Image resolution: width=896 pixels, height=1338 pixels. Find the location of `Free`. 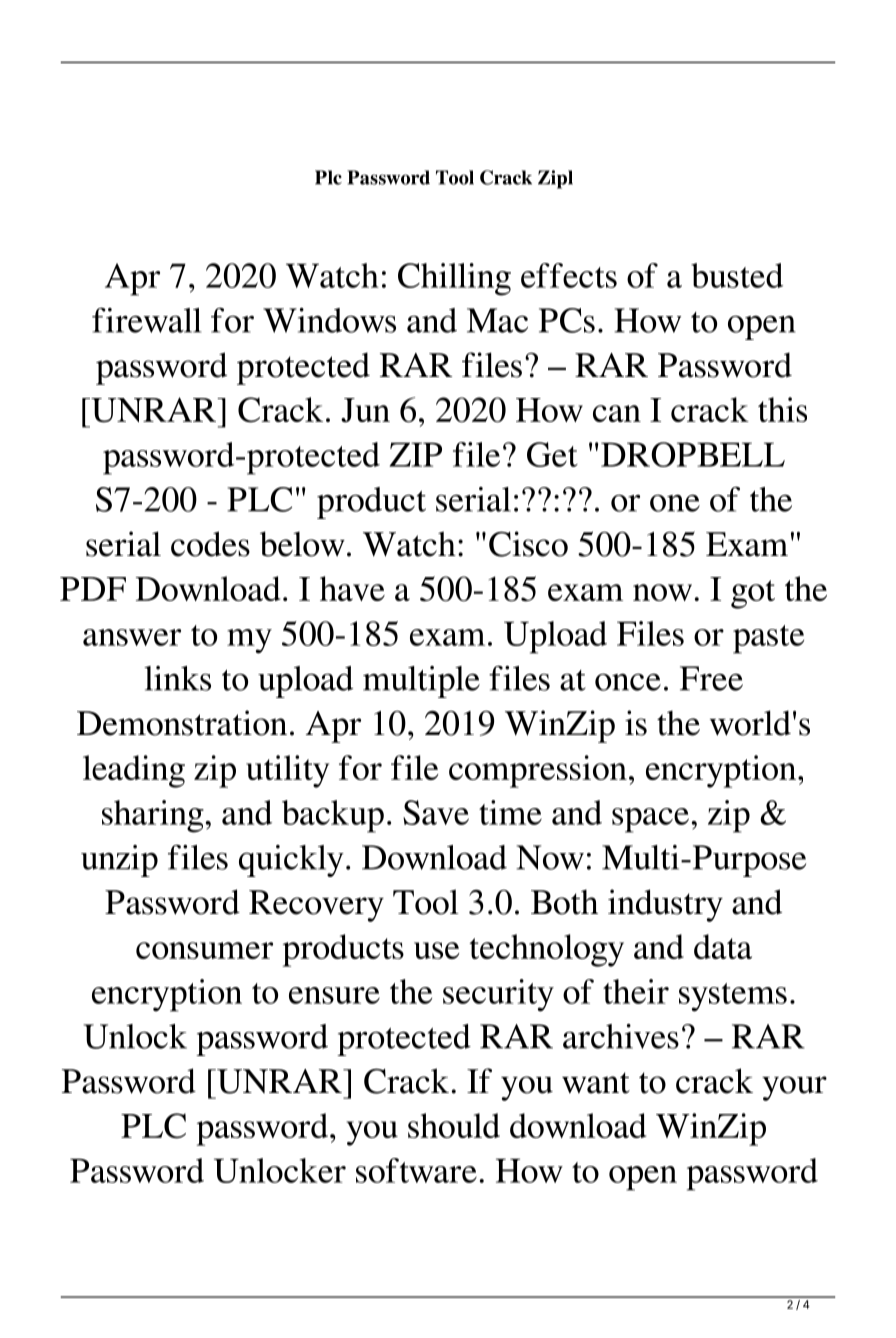

Free is located at coordinates (711, 678).
